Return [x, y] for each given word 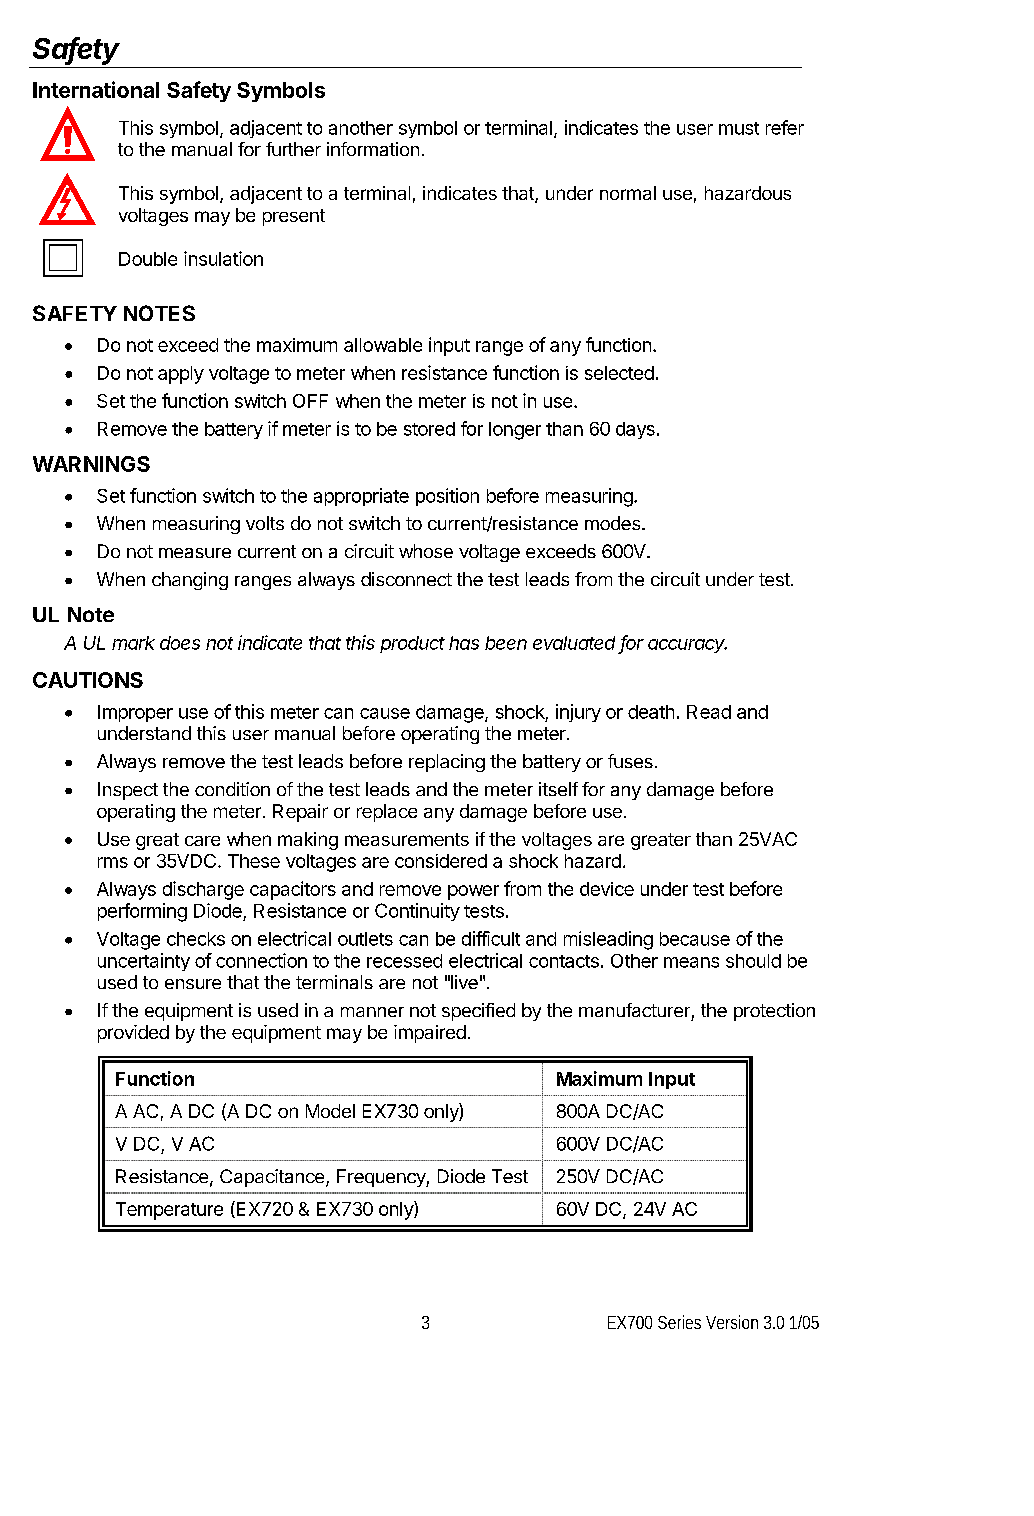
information [373, 149]
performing [142, 912]
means [691, 962]
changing [190, 581]
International [96, 89]
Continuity [417, 912]
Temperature [169, 1211]
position [447, 497]
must [739, 128]
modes [612, 523]
